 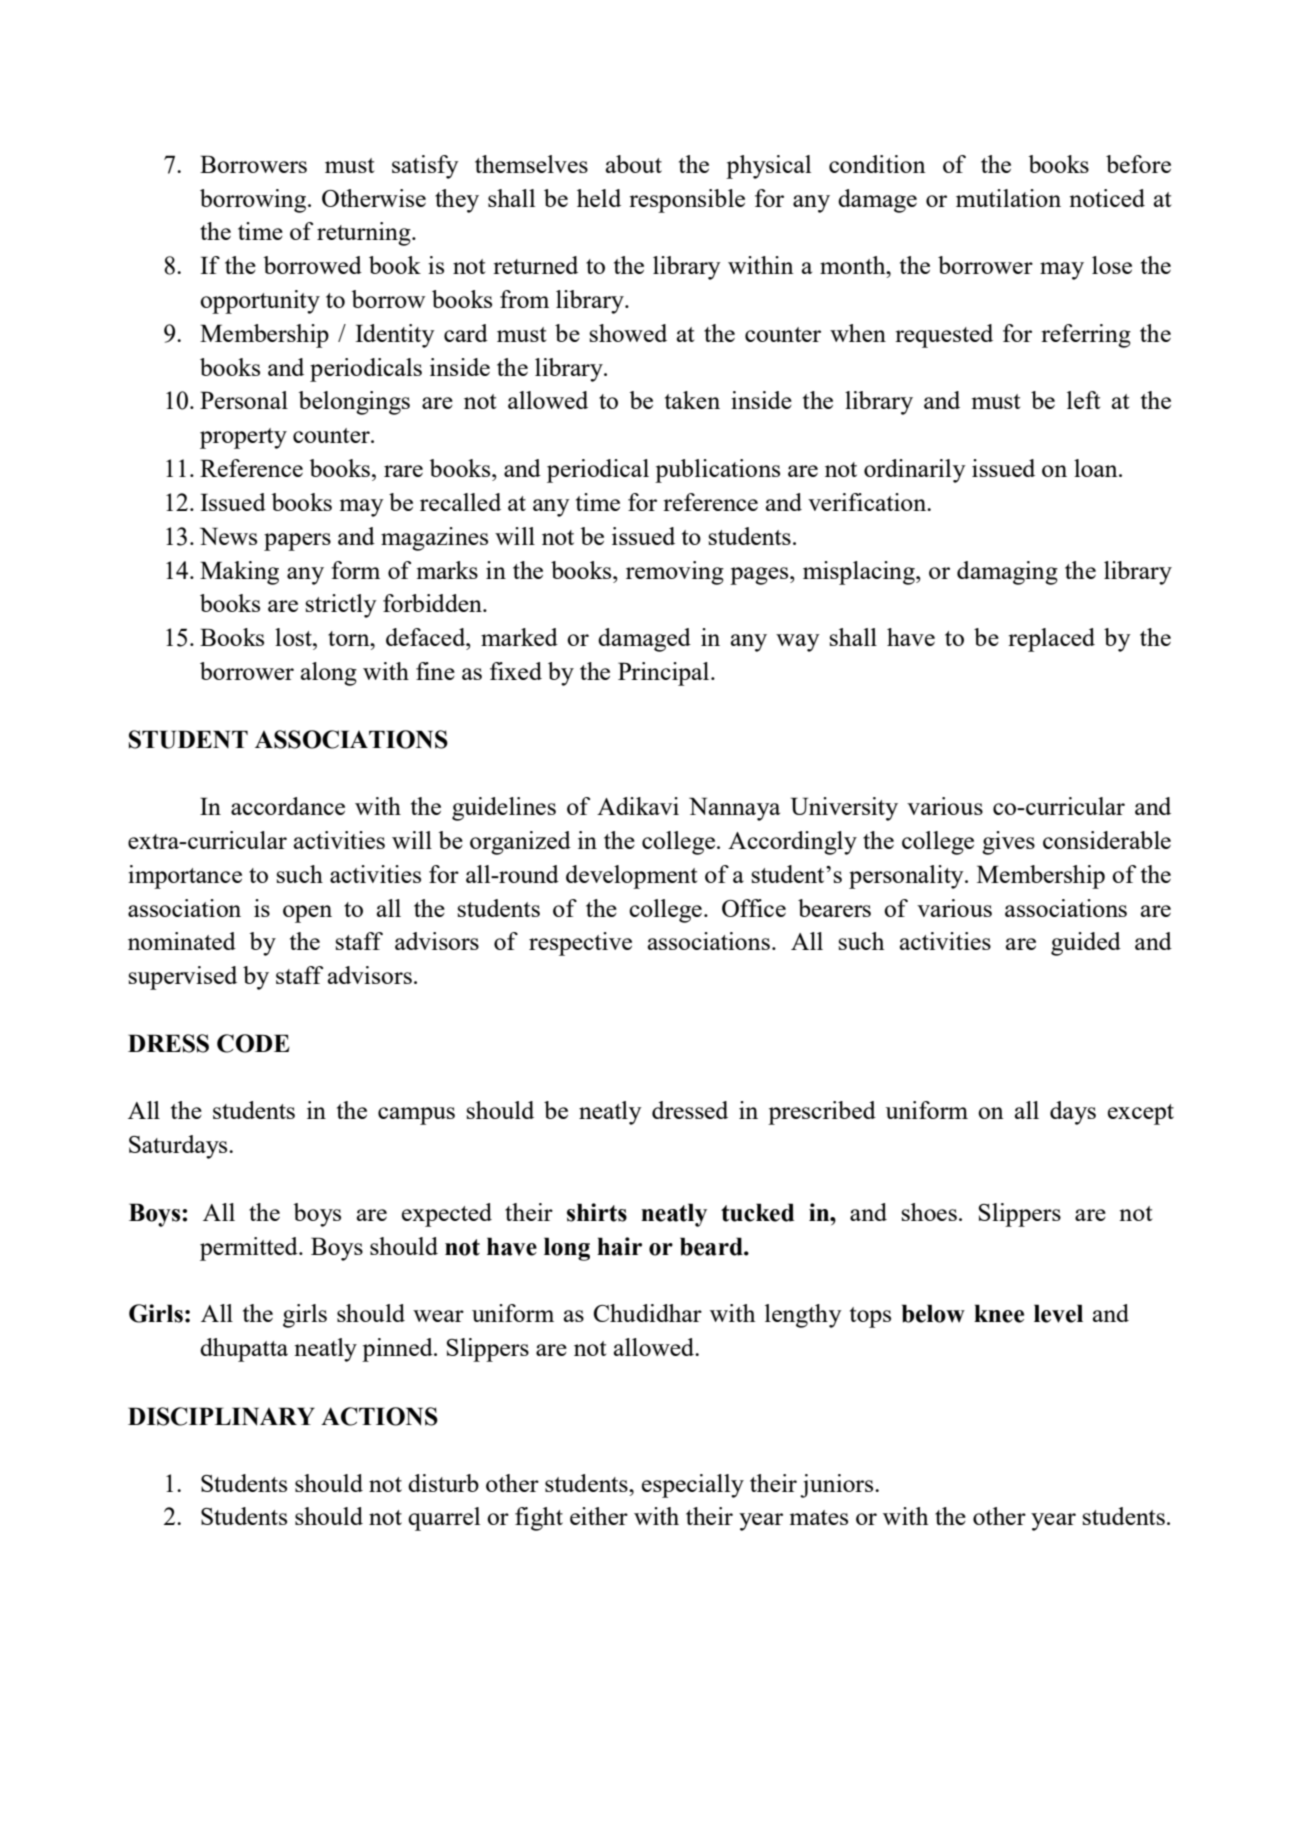 I want to click on replaced, so click(x=1051, y=640).
